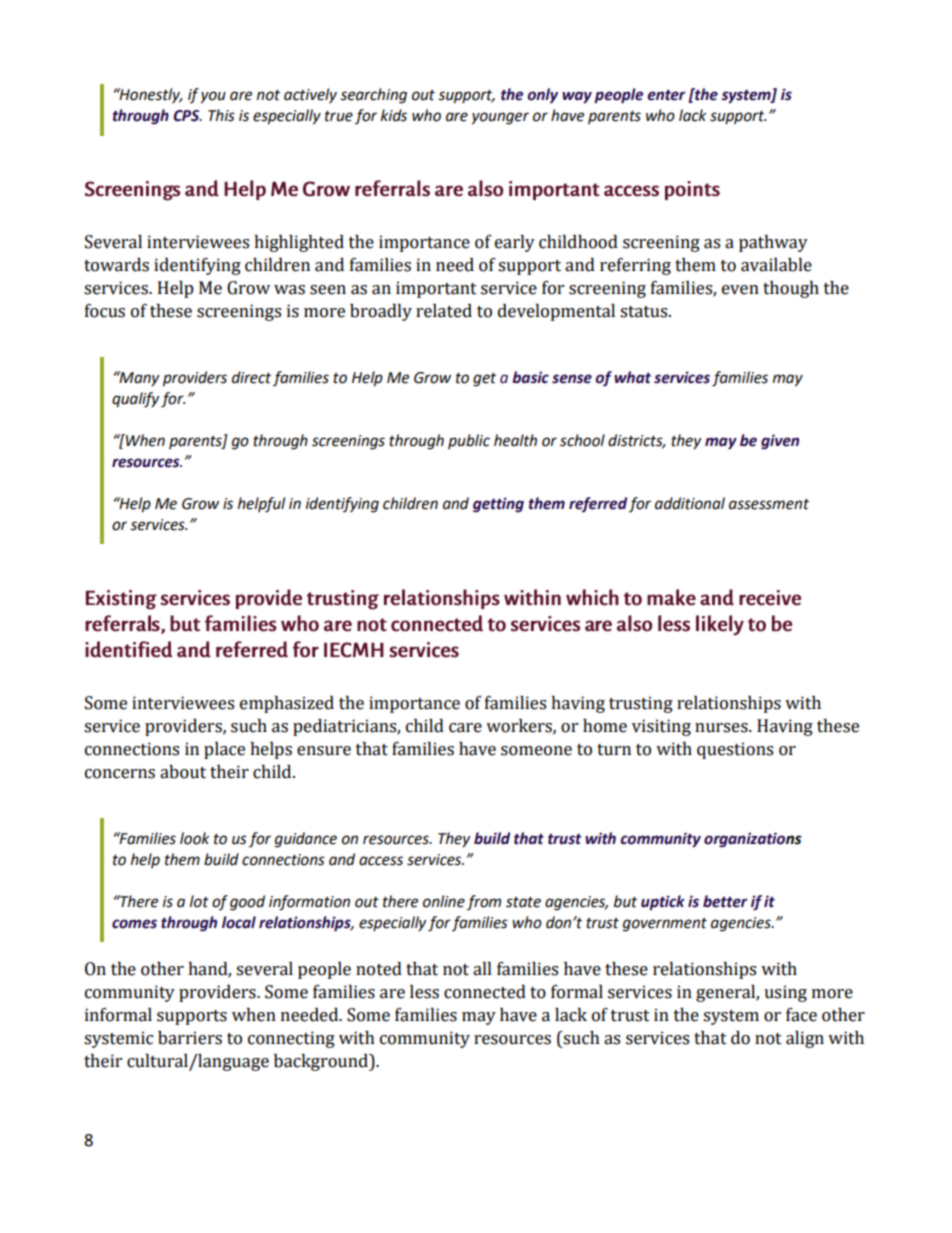 This image has width=952, height=1233. What do you see at coordinates (753, 840) in the image?
I see `organizations` at bounding box center [753, 840].
